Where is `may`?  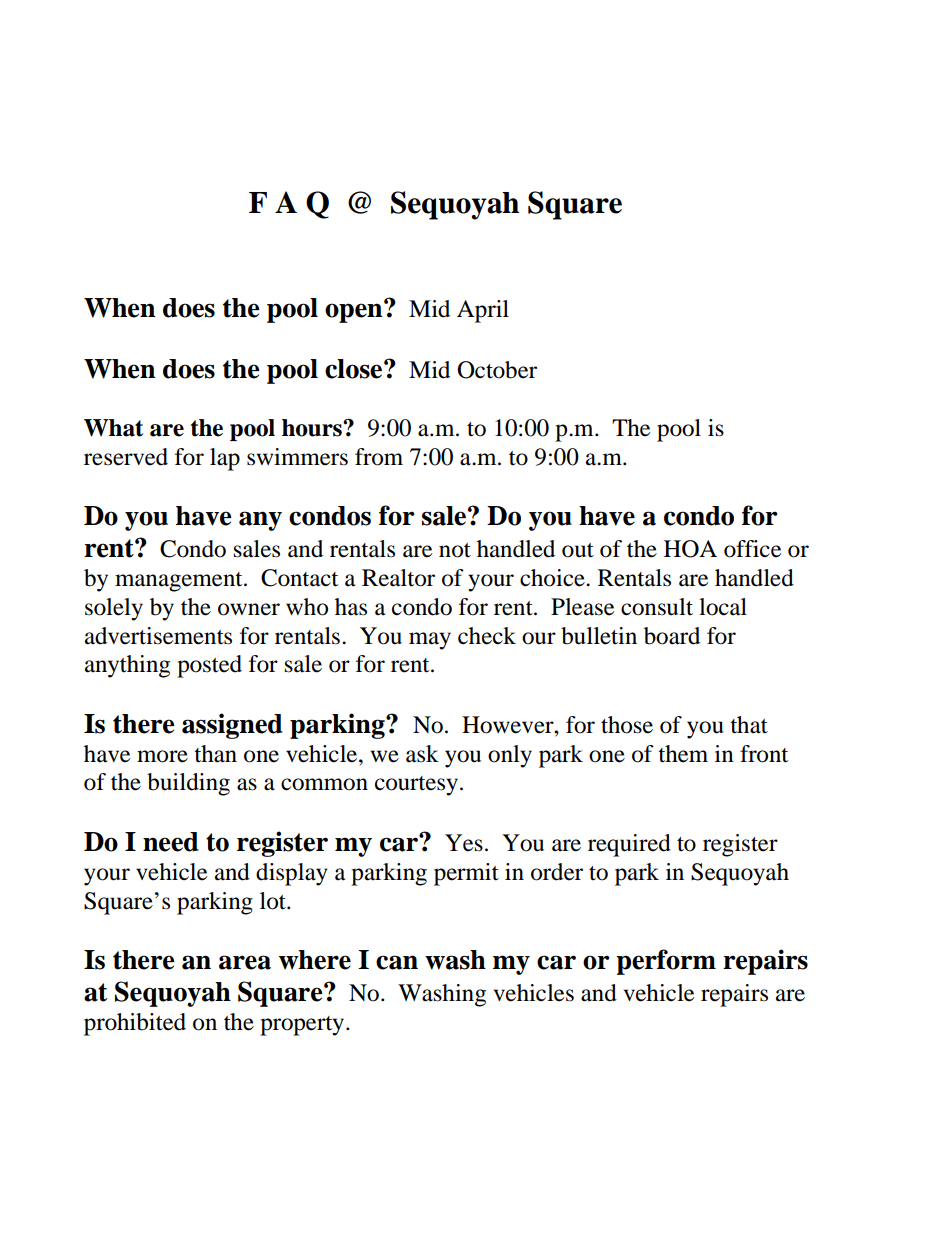
may is located at coordinates (430, 641).
